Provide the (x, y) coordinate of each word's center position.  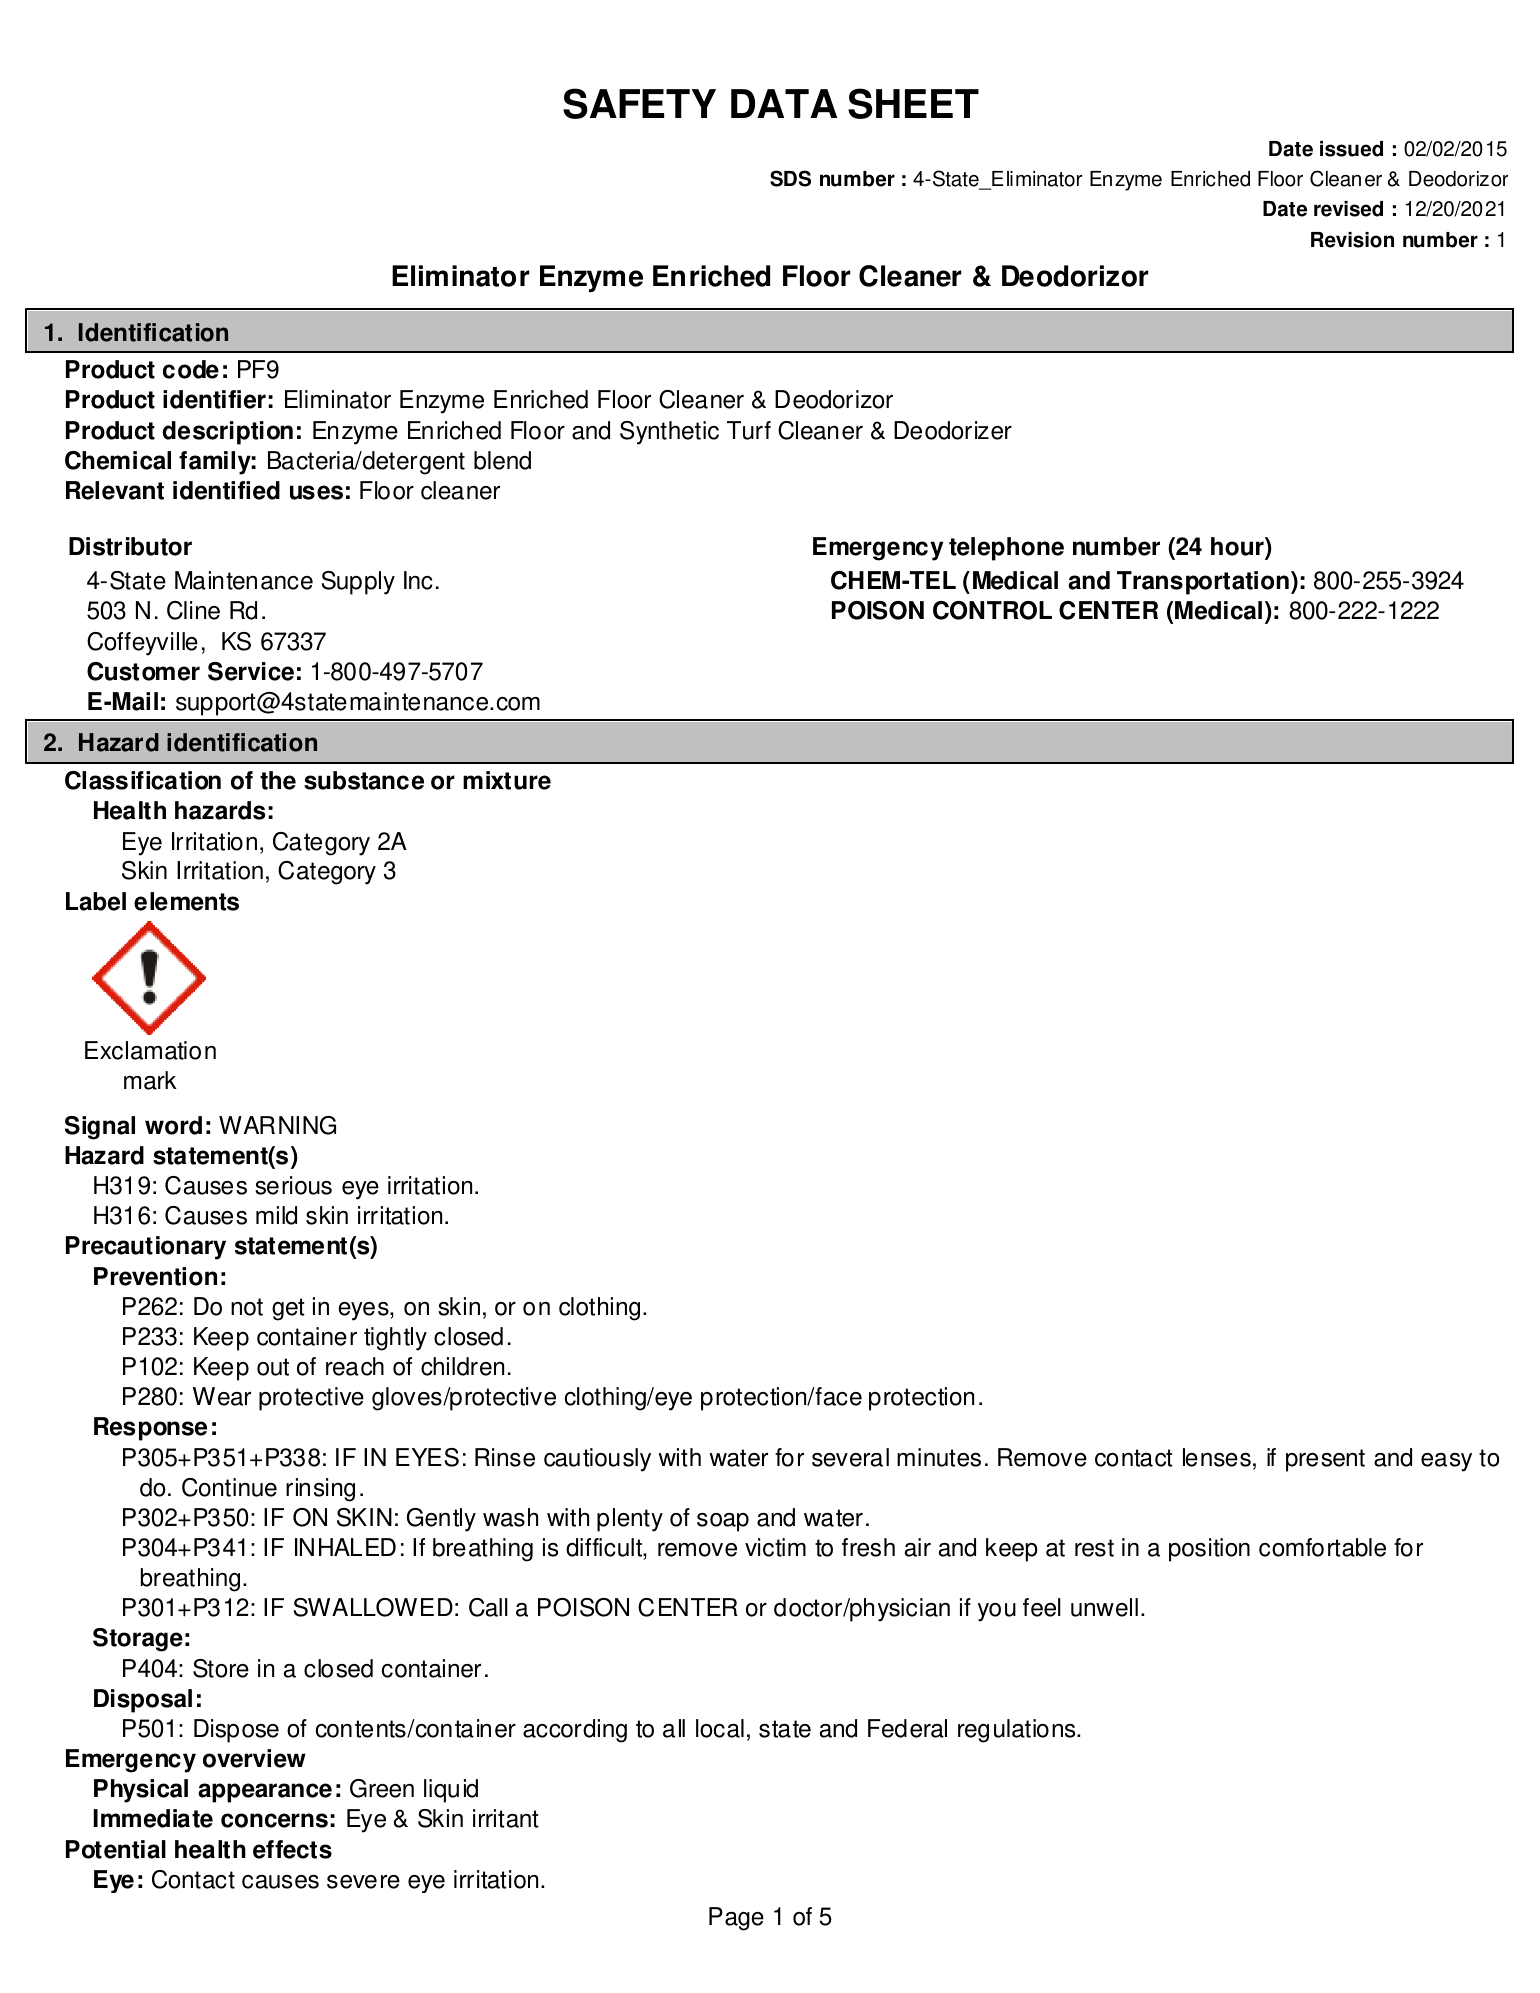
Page (736, 1919)
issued (1351, 149)
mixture (507, 780)
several (850, 1457)
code (191, 369)
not (247, 1307)
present (1325, 1460)
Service (251, 671)
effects (292, 1849)
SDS (790, 178)
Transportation (1203, 583)
